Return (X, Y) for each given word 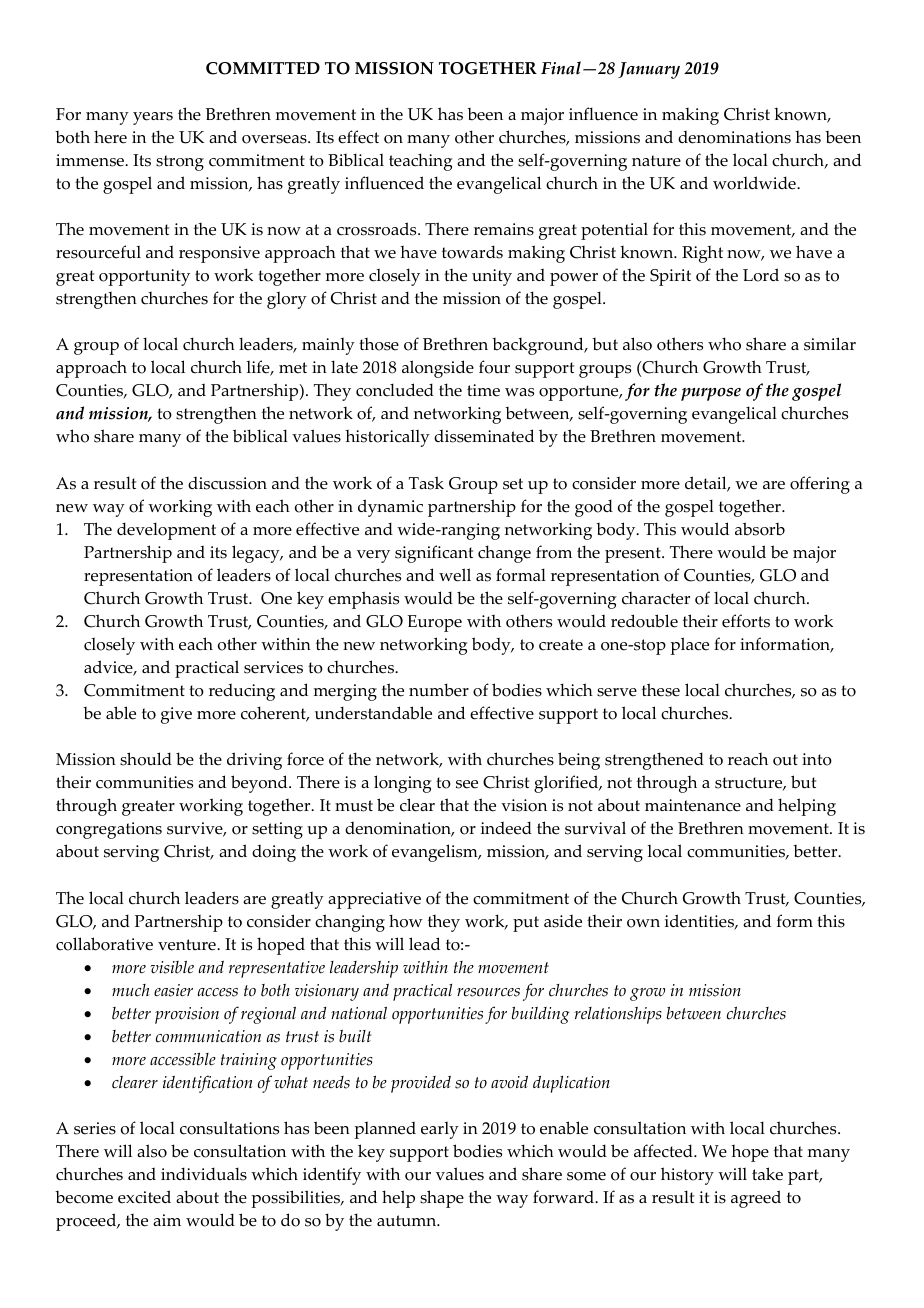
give (176, 715)
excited (144, 1197)
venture (188, 945)
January (649, 70)
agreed (756, 1199)
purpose (711, 394)
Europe (434, 623)
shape (442, 1199)
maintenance (693, 805)
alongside (438, 369)
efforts (746, 621)
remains (504, 229)
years (153, 118)
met (293, 368)
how (406, 921)
